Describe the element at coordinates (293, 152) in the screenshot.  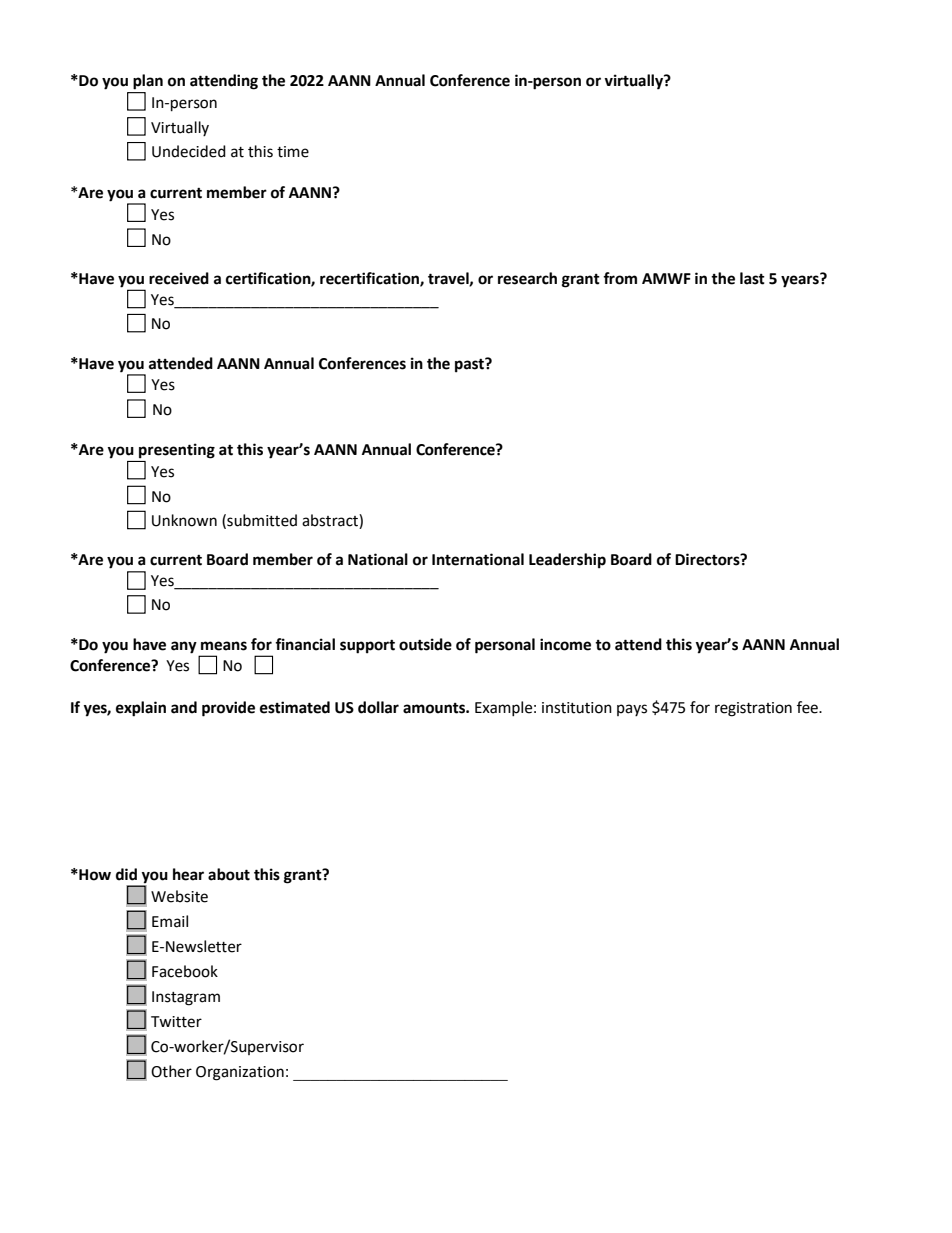
I see `time` at that location.
